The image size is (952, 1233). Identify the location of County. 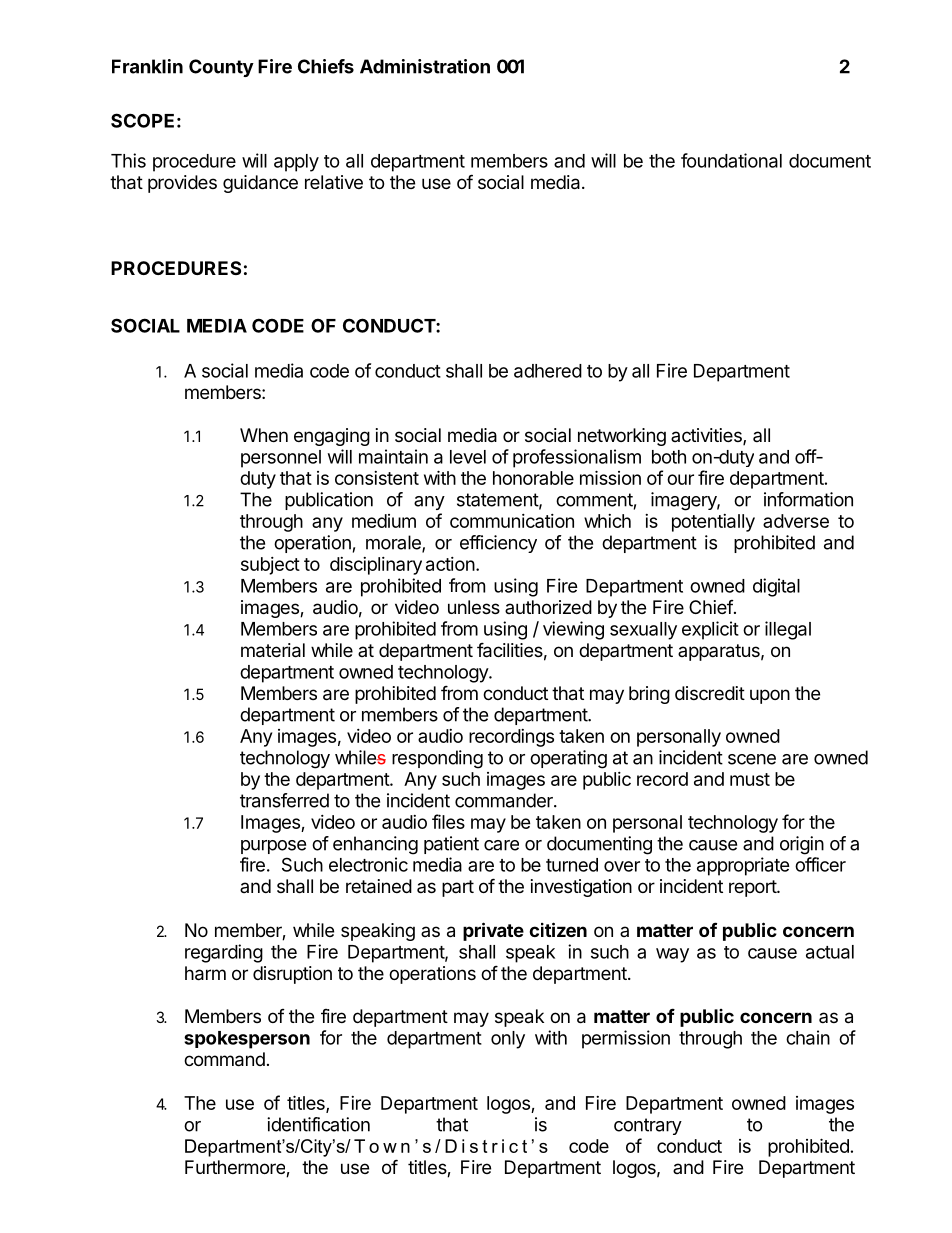
(221, 68).
